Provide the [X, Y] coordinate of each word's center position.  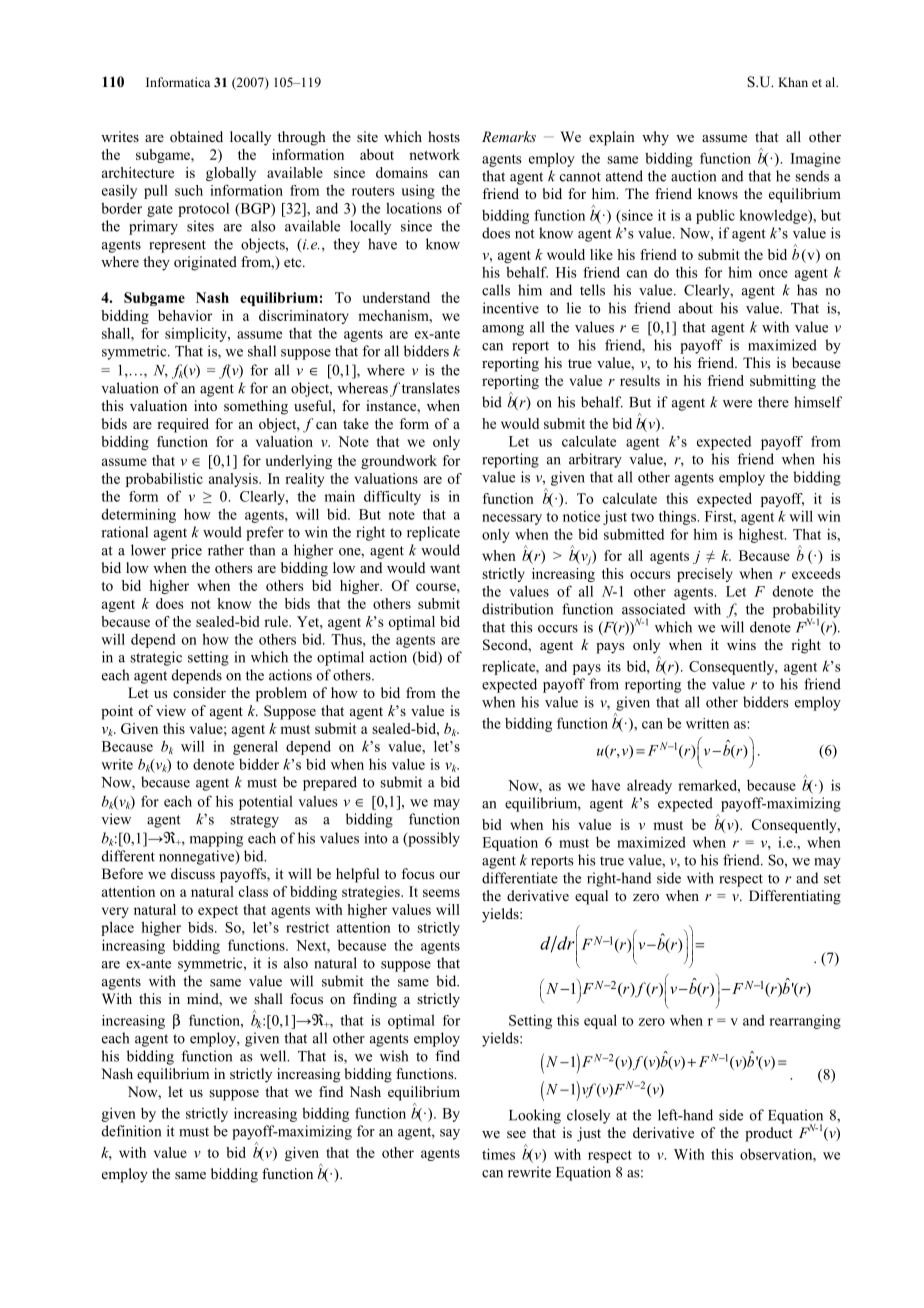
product [769, 1134]
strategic [156, 658]
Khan [793, 82]
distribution [517, 609]
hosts [444, 137]
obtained [196, 137]
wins [741, 644]
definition [131, 1131]
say [450, 1134]
